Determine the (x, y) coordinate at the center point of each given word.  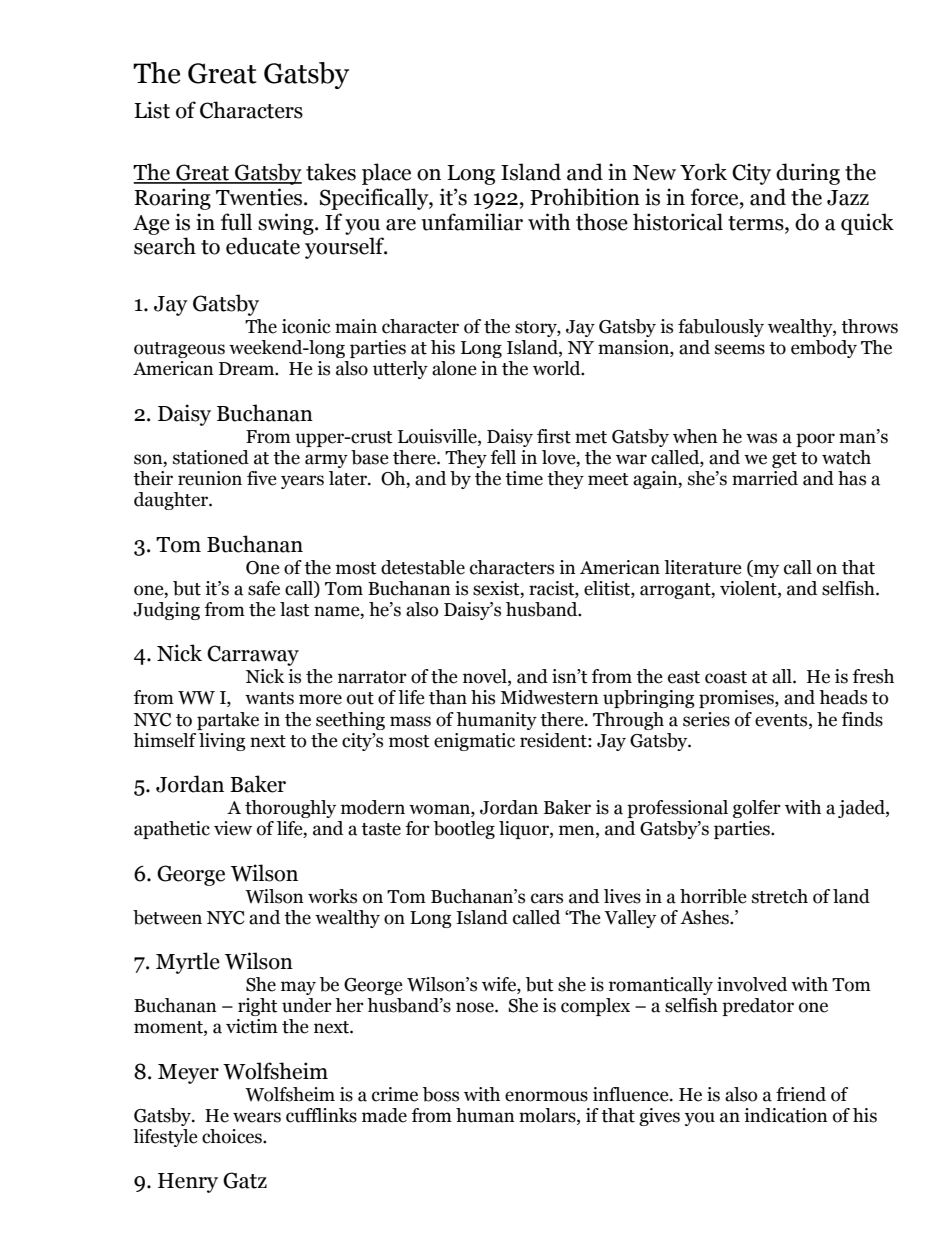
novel (486, 677)
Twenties (260, 197)
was (761, 438)
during (808, 174)
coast (726, 677)
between (167, 917)
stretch (780, 896)
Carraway (253, 655)
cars (547, 898)
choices (233, 1136)
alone (454, 368)
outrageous (179, 350)
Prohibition (585, 197)
